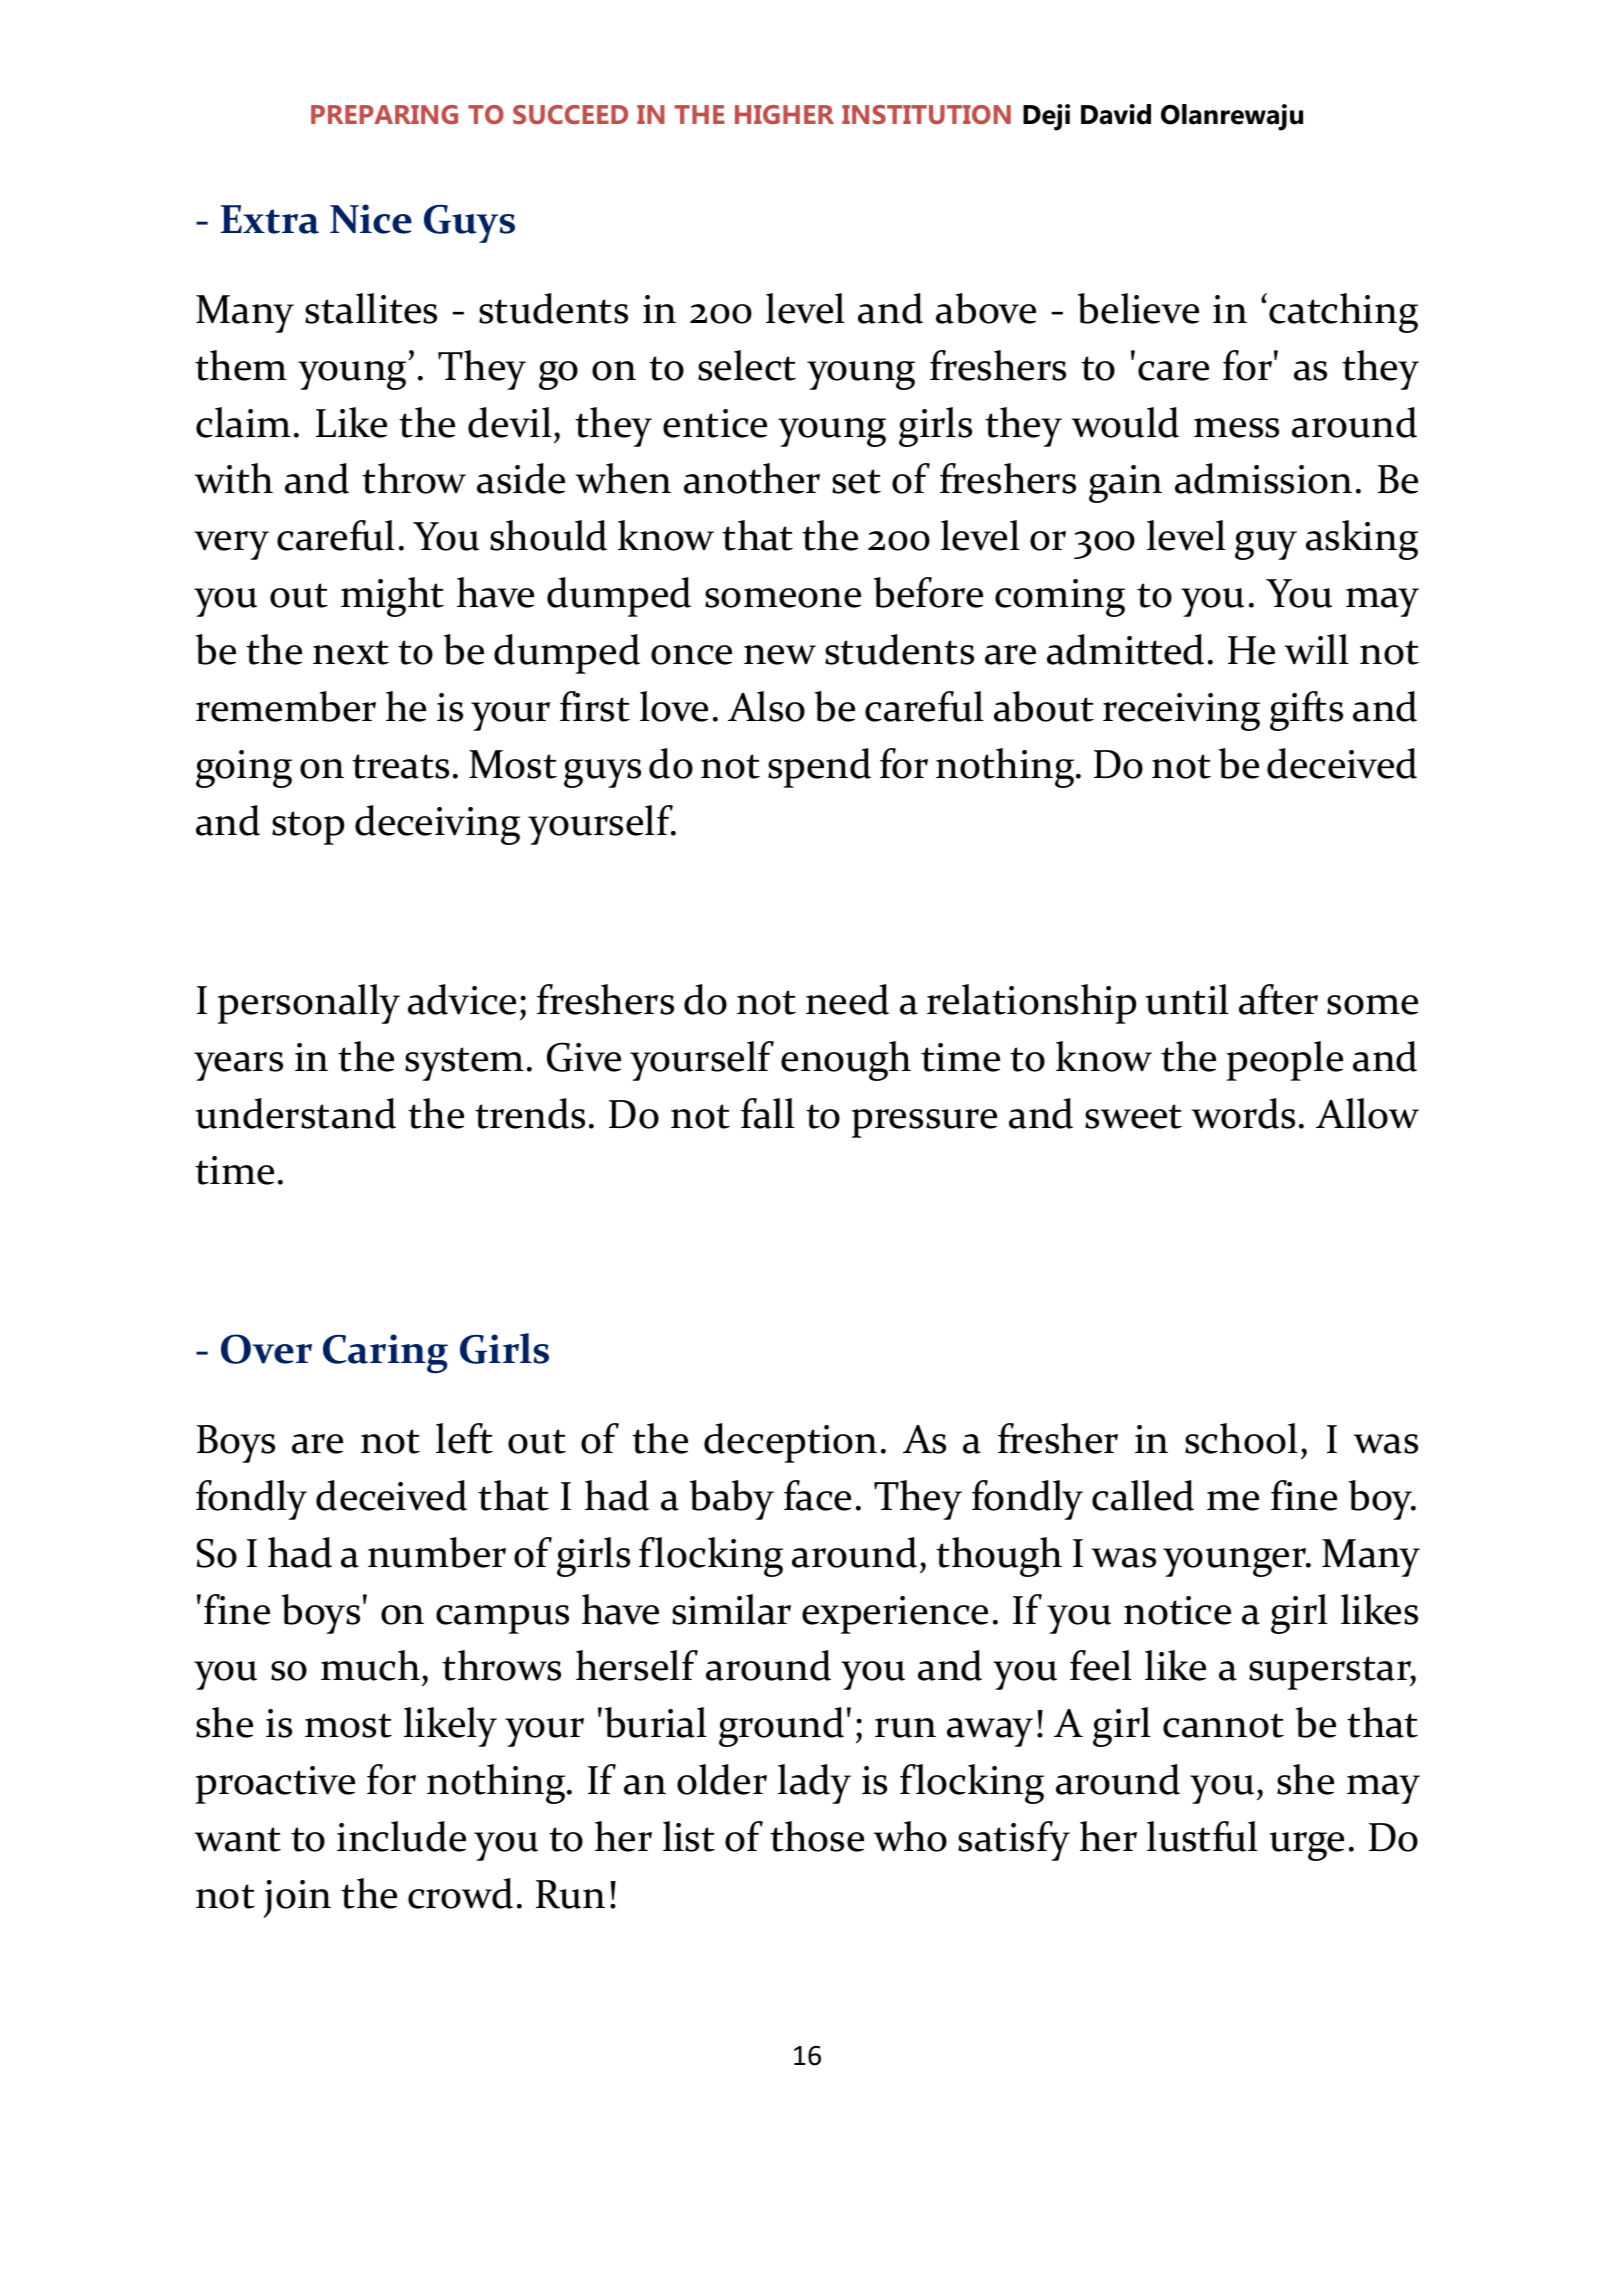 The image size is (1614, 2283). I want to click on personally, so click(309, 1004).
